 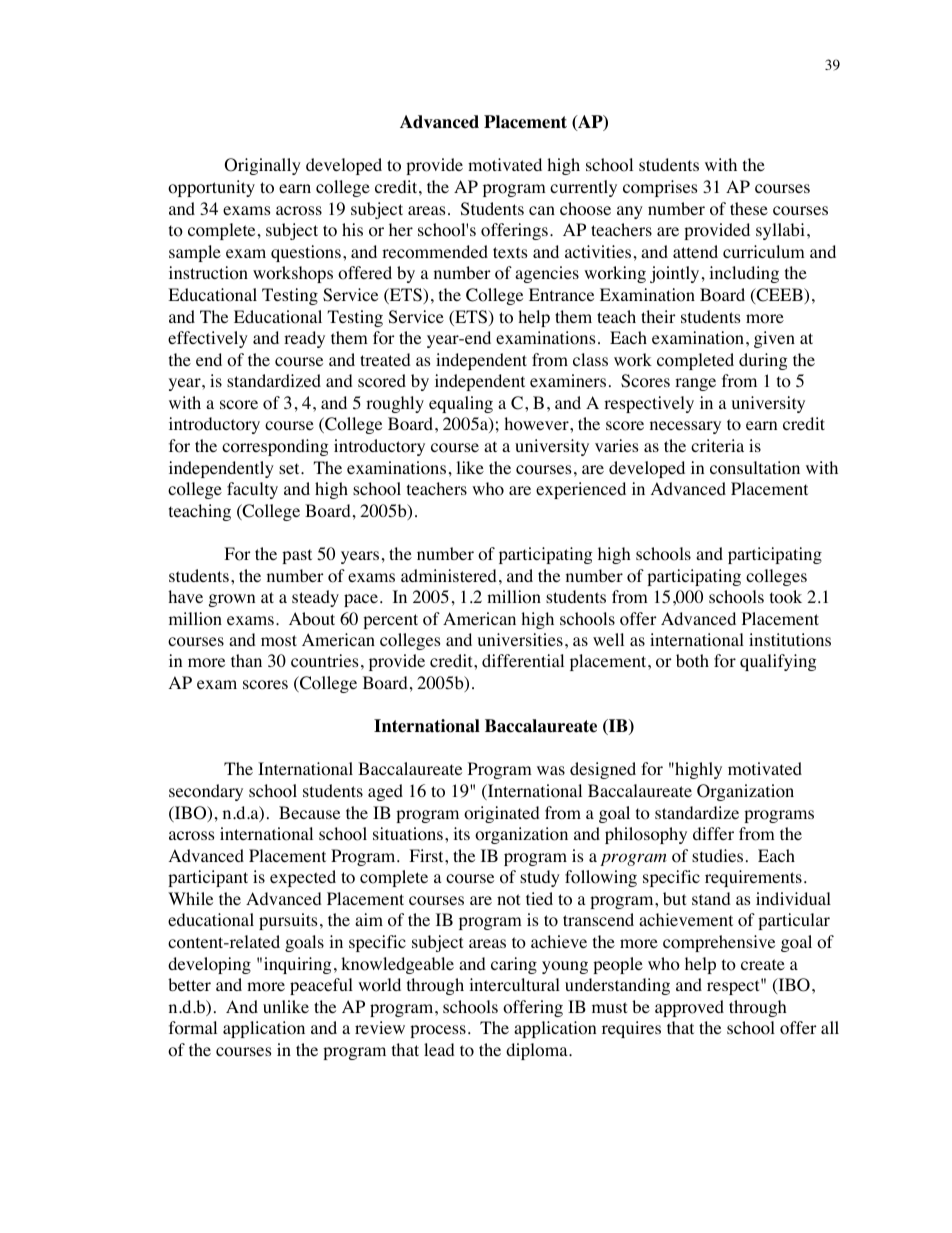 What do you see at coordinates (510, 252) in the screenshot?
I see `texts` at bounding box center [510, 252].
